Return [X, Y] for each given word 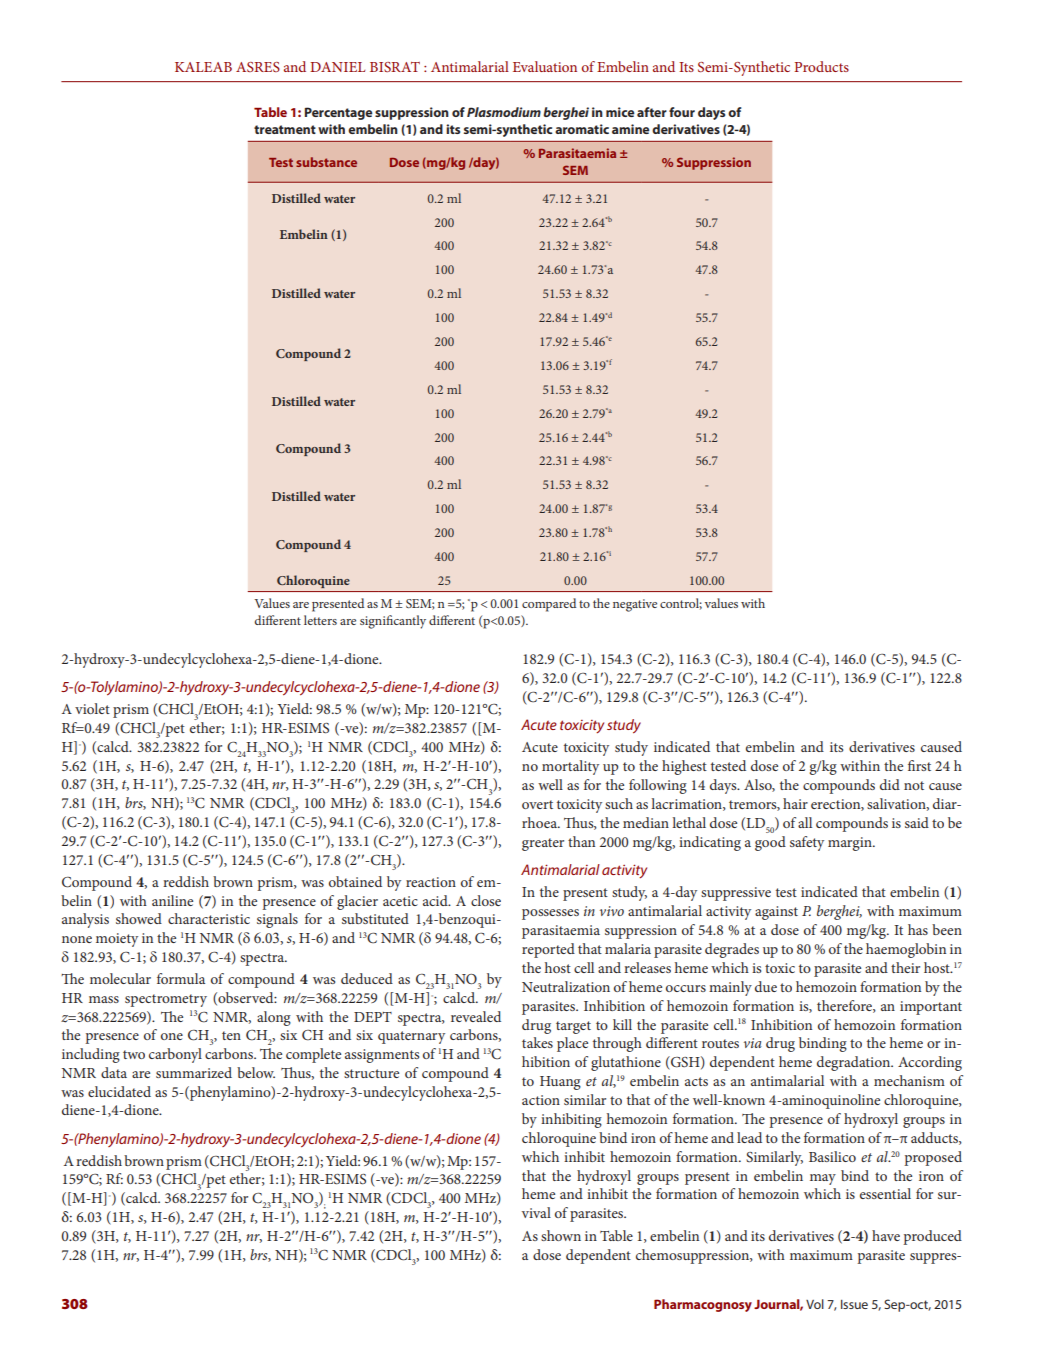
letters [320, 620]
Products [821, 66]
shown [561, 1235]
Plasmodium [504, 112]
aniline [172, 900]
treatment [285, 129]
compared [549, 605]
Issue [854, 1304]
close [486, 900]
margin [851, 844]
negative [635, 605]
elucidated [119, 1091]
